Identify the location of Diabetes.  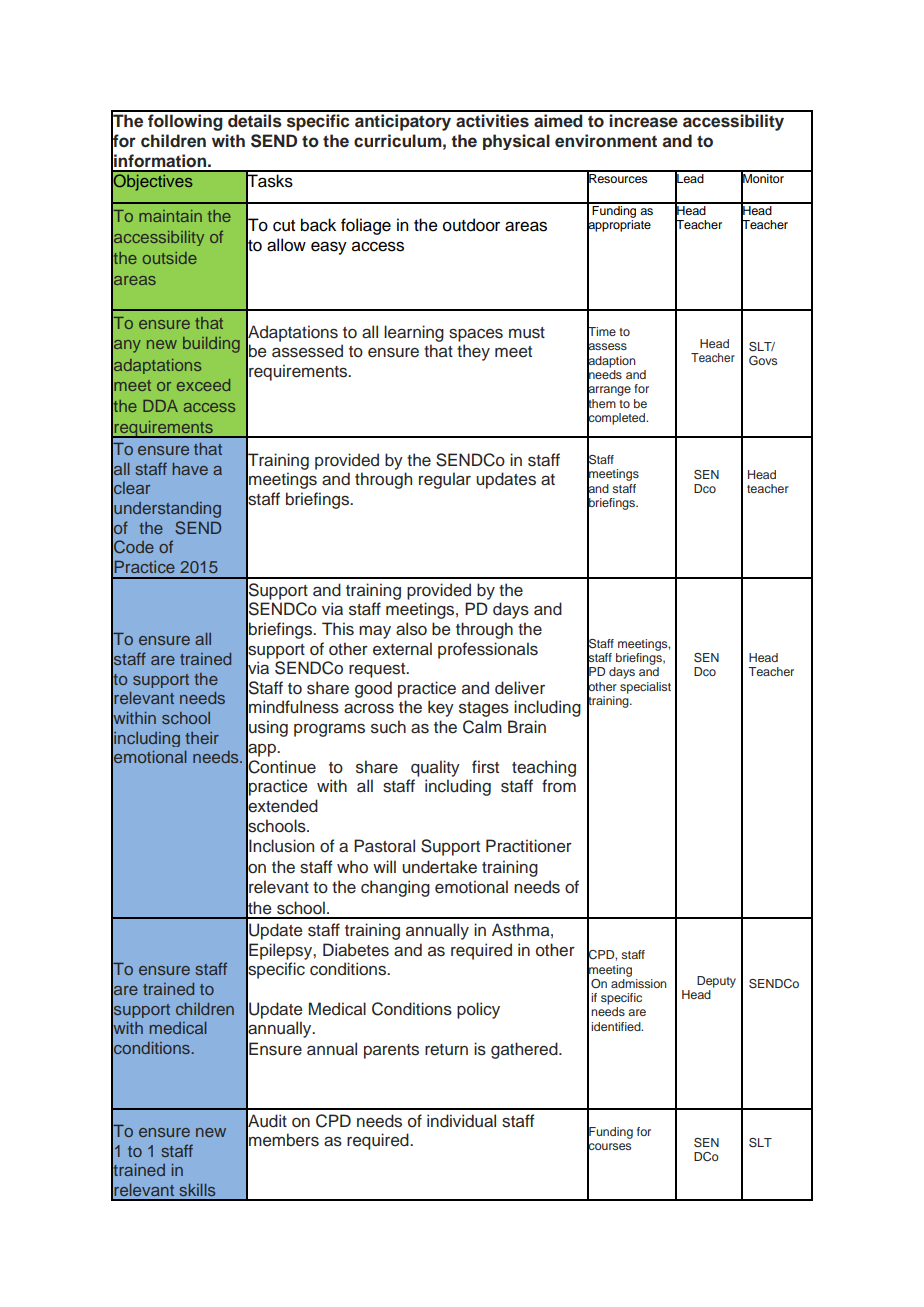
(356, 950).
